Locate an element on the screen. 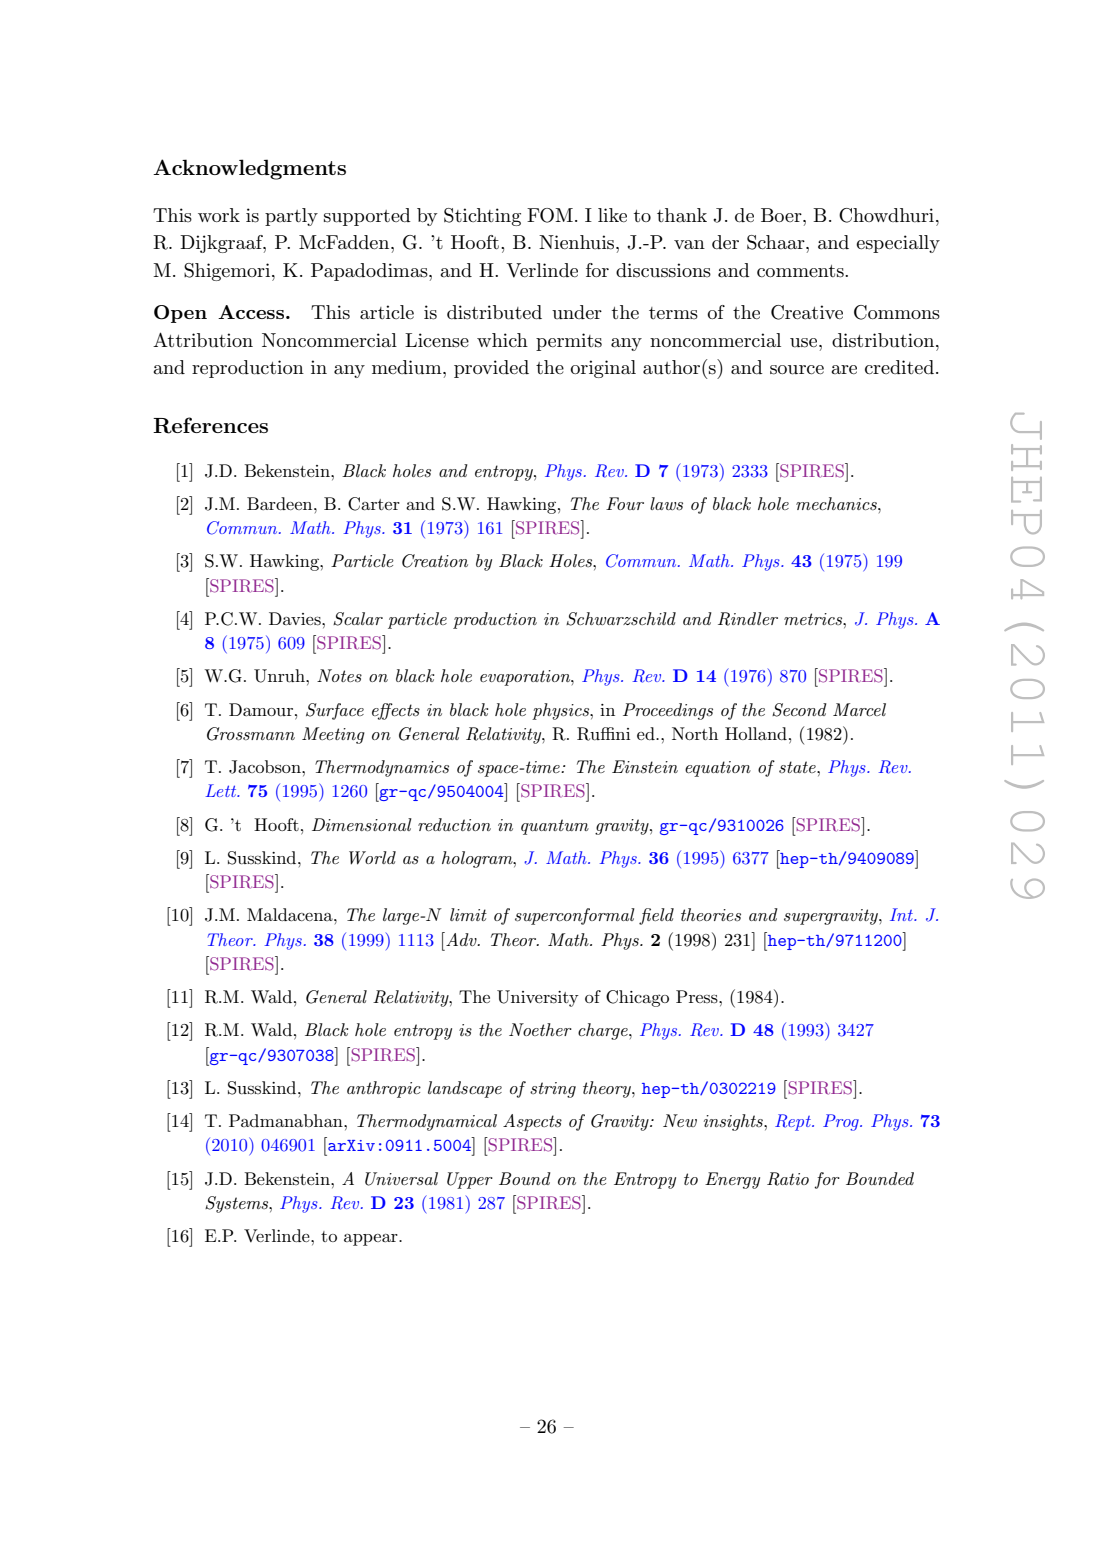  References is located at coordinates (210, 425).
